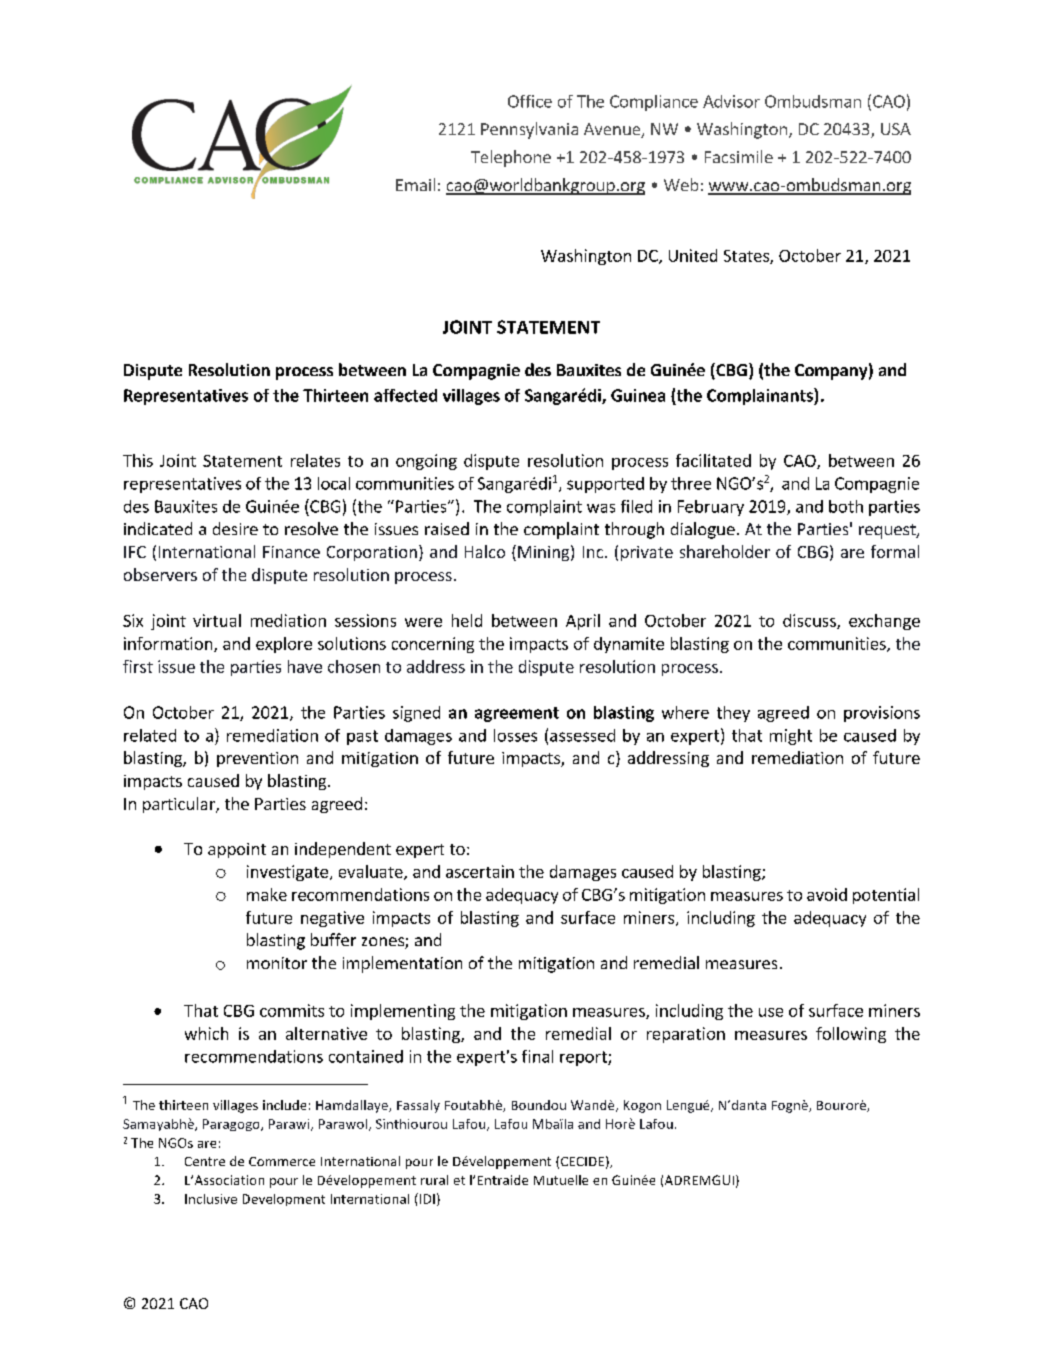 This screenshot has height=1350, width=1043. What do you see at coordinates (827, 894) in the screenshot?
I see `avoid` at bounding box center [827, 894].
